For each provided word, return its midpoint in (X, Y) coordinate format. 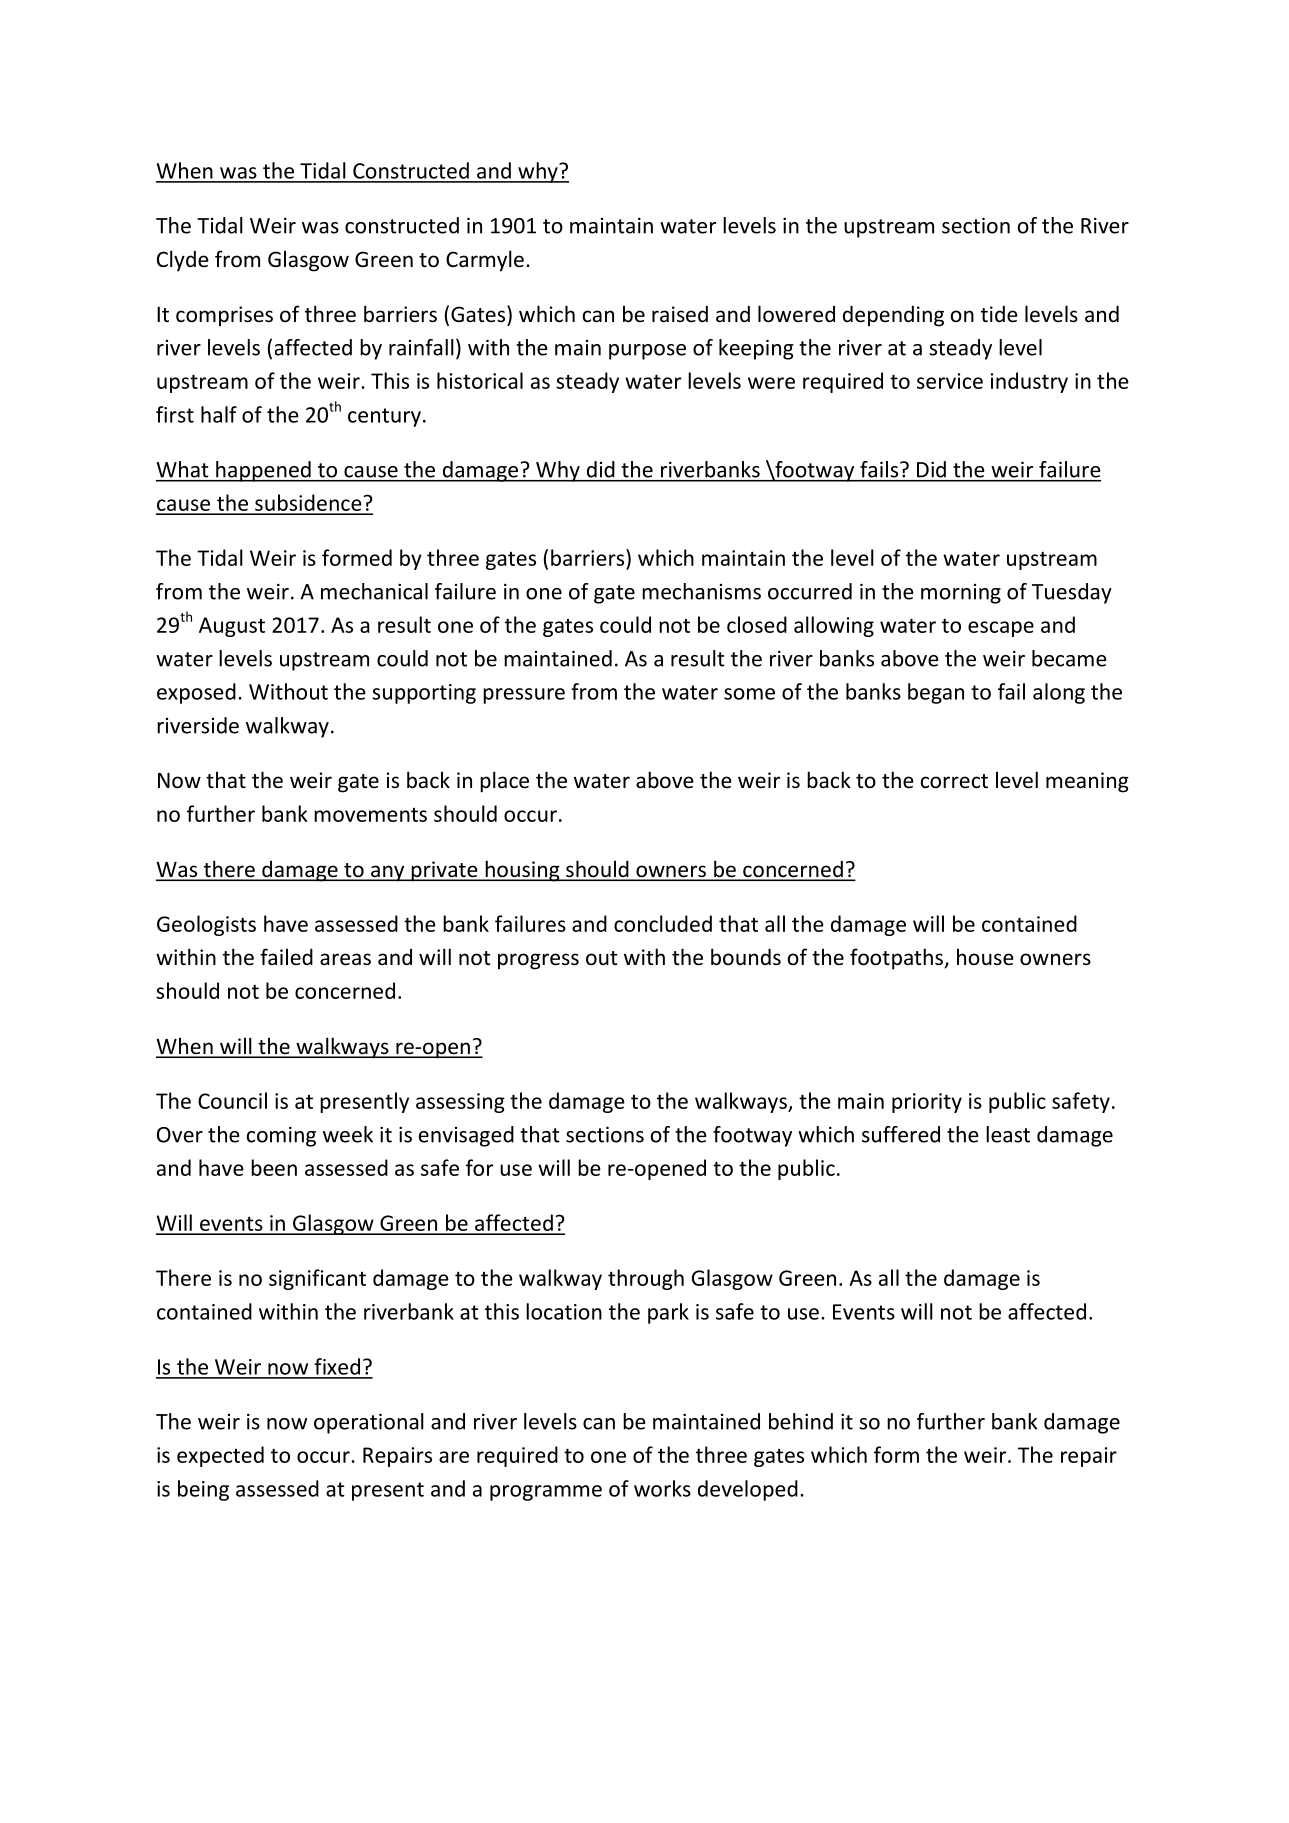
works (662, 1488)
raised (680, 314)
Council (232, 1100)
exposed (196, 693)
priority (927, 1103)
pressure (524, 696)
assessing (460, 1103)
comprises (224, 316)
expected (220, 1456)
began (936, 693)
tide (999, 314)
